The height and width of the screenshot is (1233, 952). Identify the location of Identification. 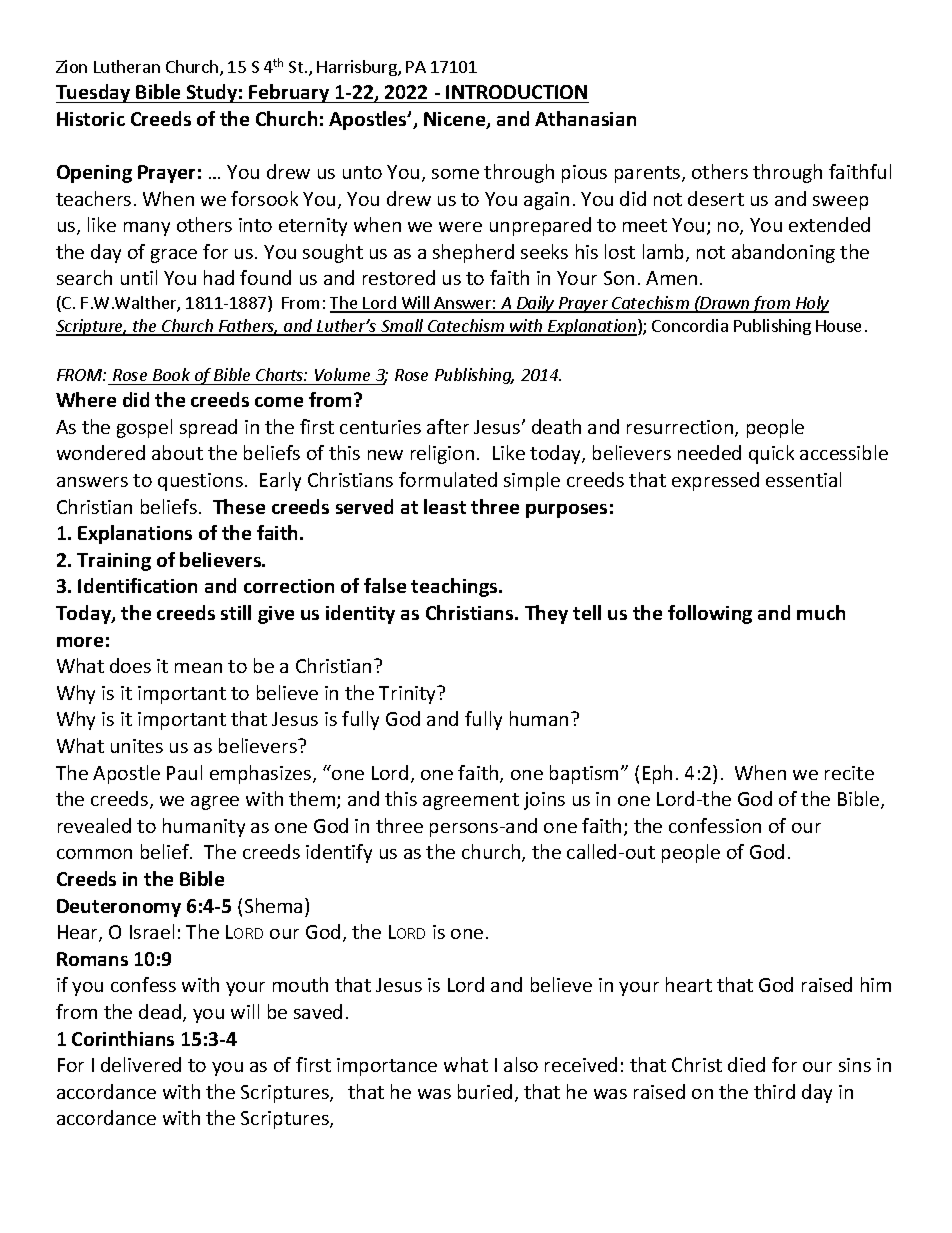
(137, 585).
